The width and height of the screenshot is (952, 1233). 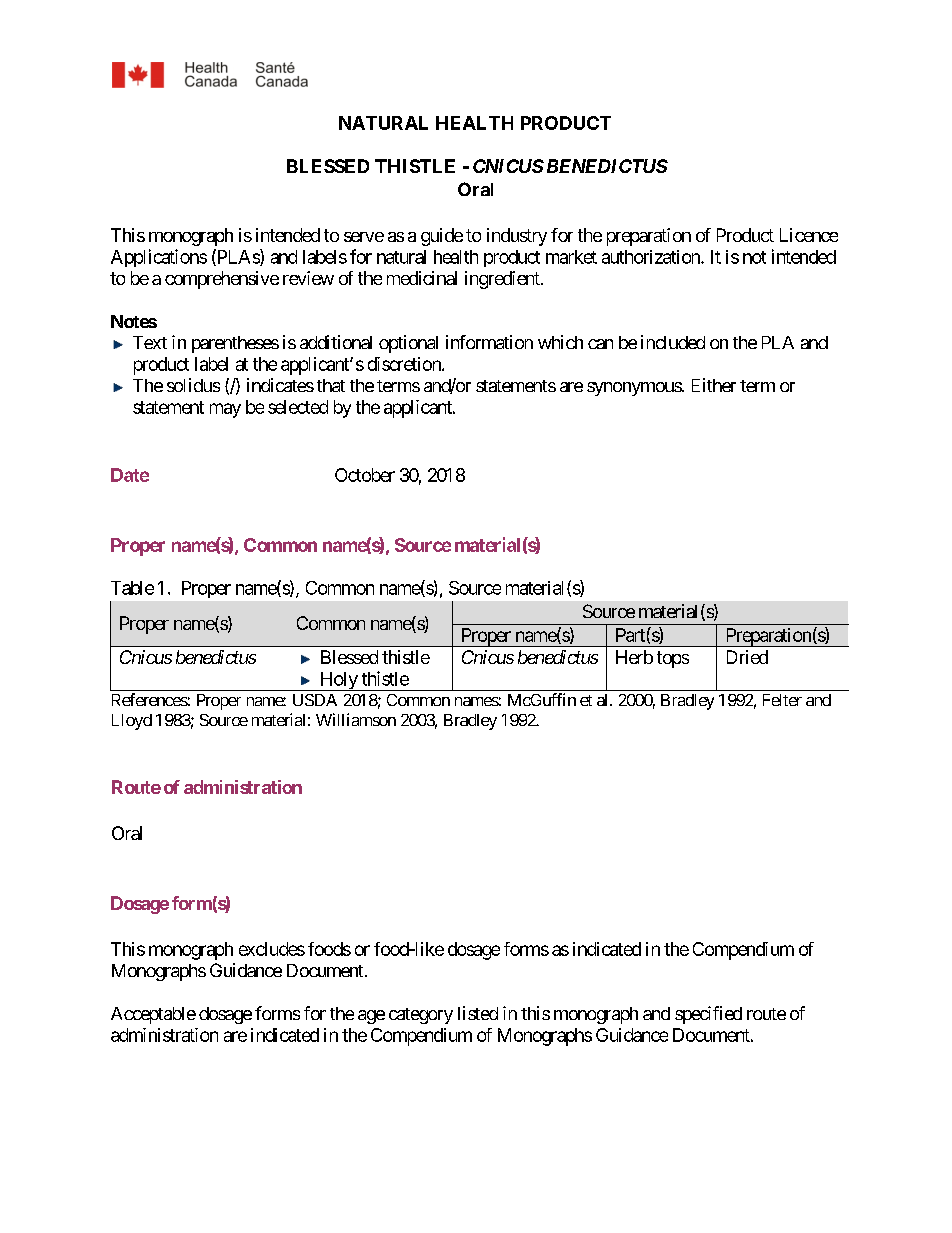 What do you see at coordinates (442, 237) in the screenshot?
I see `guide` at bounding box center [442, 237].
